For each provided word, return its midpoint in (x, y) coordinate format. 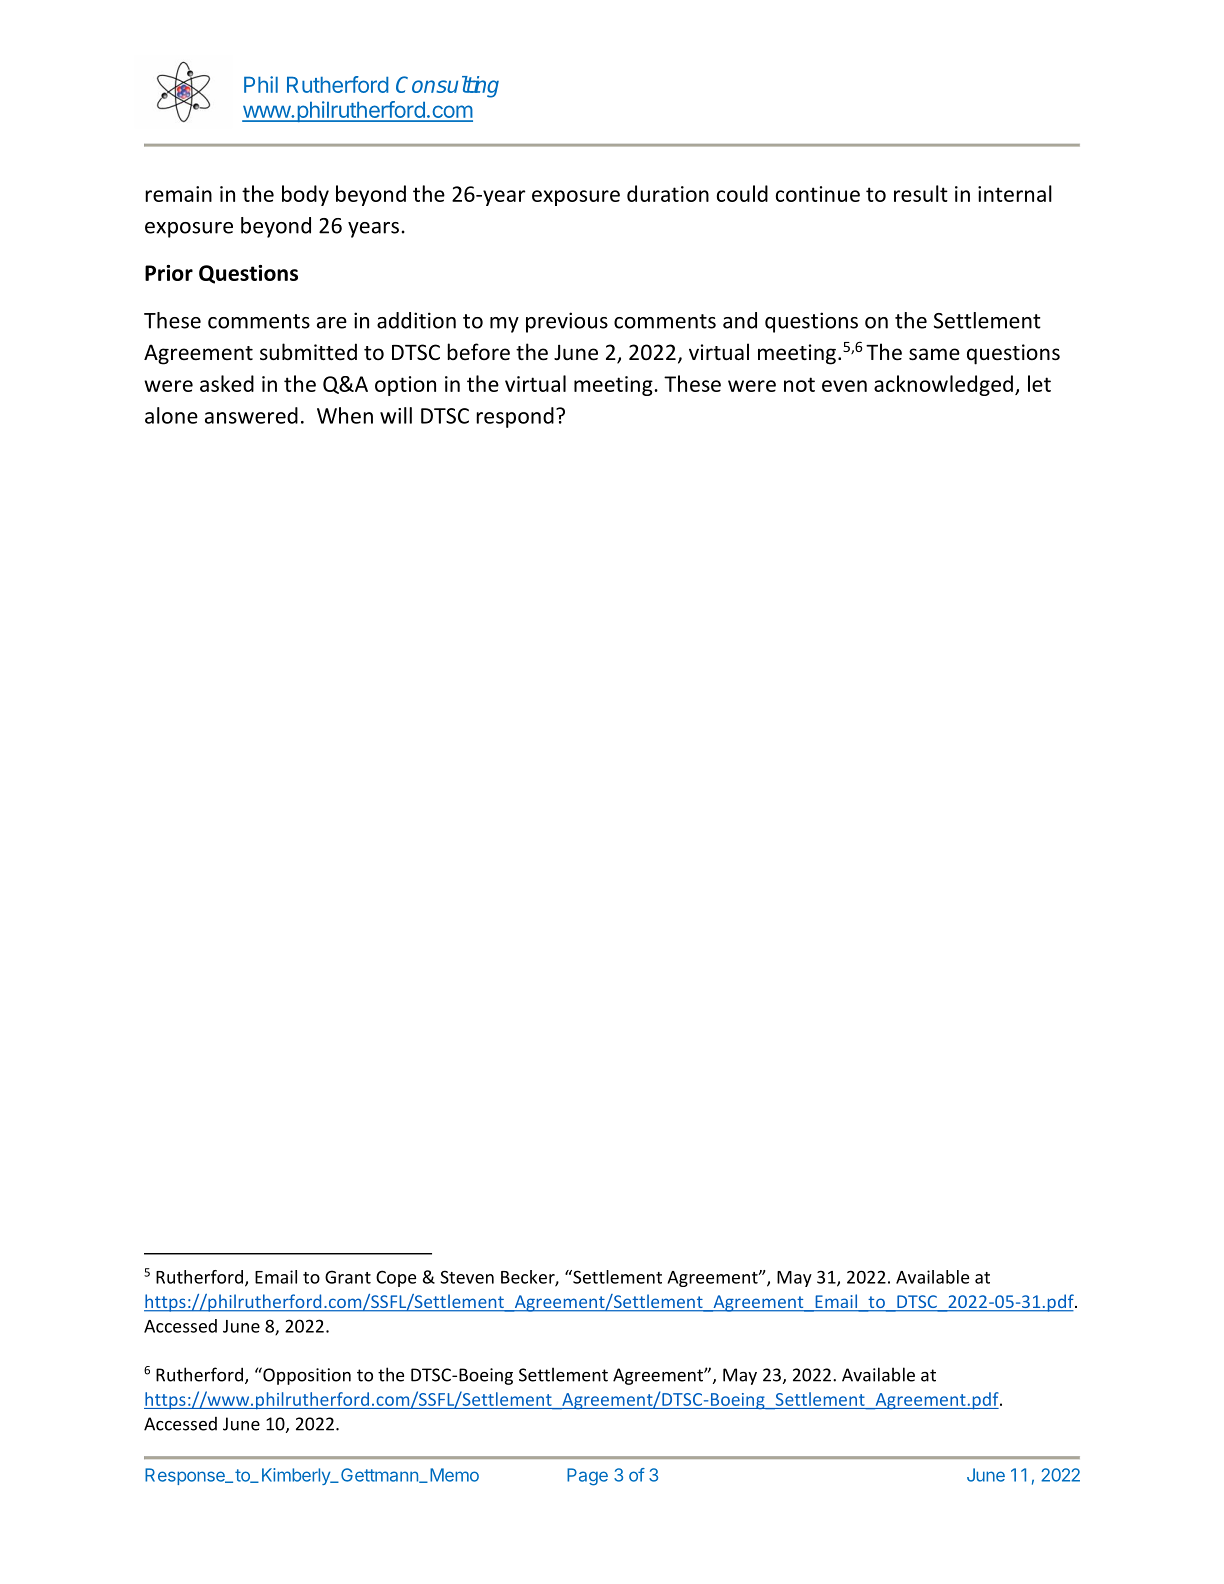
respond (515, 417)
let (1039, 383)
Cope (396, 1278)
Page (587, 1477)
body (305, 195)
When (345, 415)
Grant (348, 1277)
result (921, 193)
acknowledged (943, 385)
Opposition (306, 1376)
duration (668, 193)
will (396, 415)
